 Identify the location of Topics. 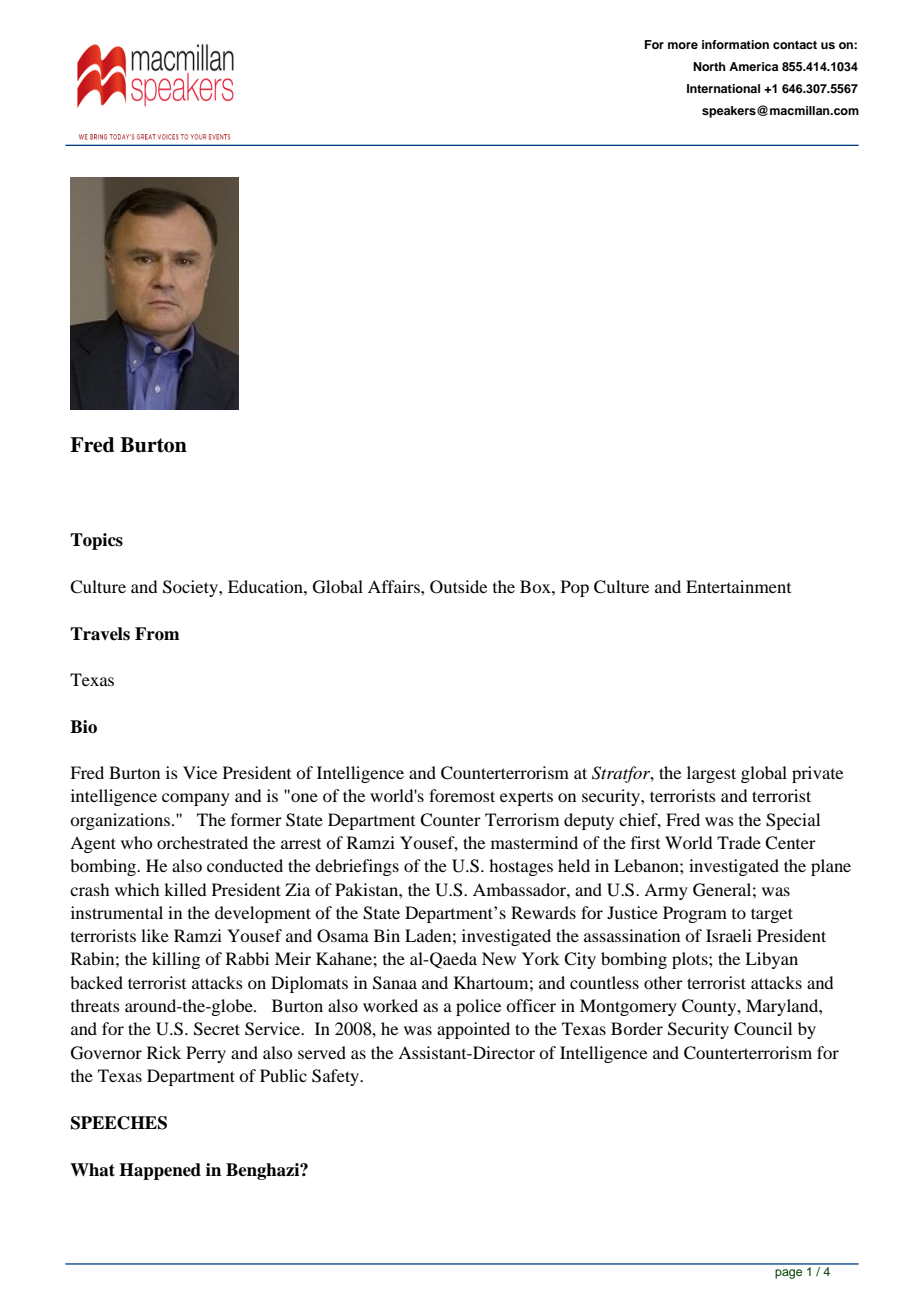
(96, 541).
